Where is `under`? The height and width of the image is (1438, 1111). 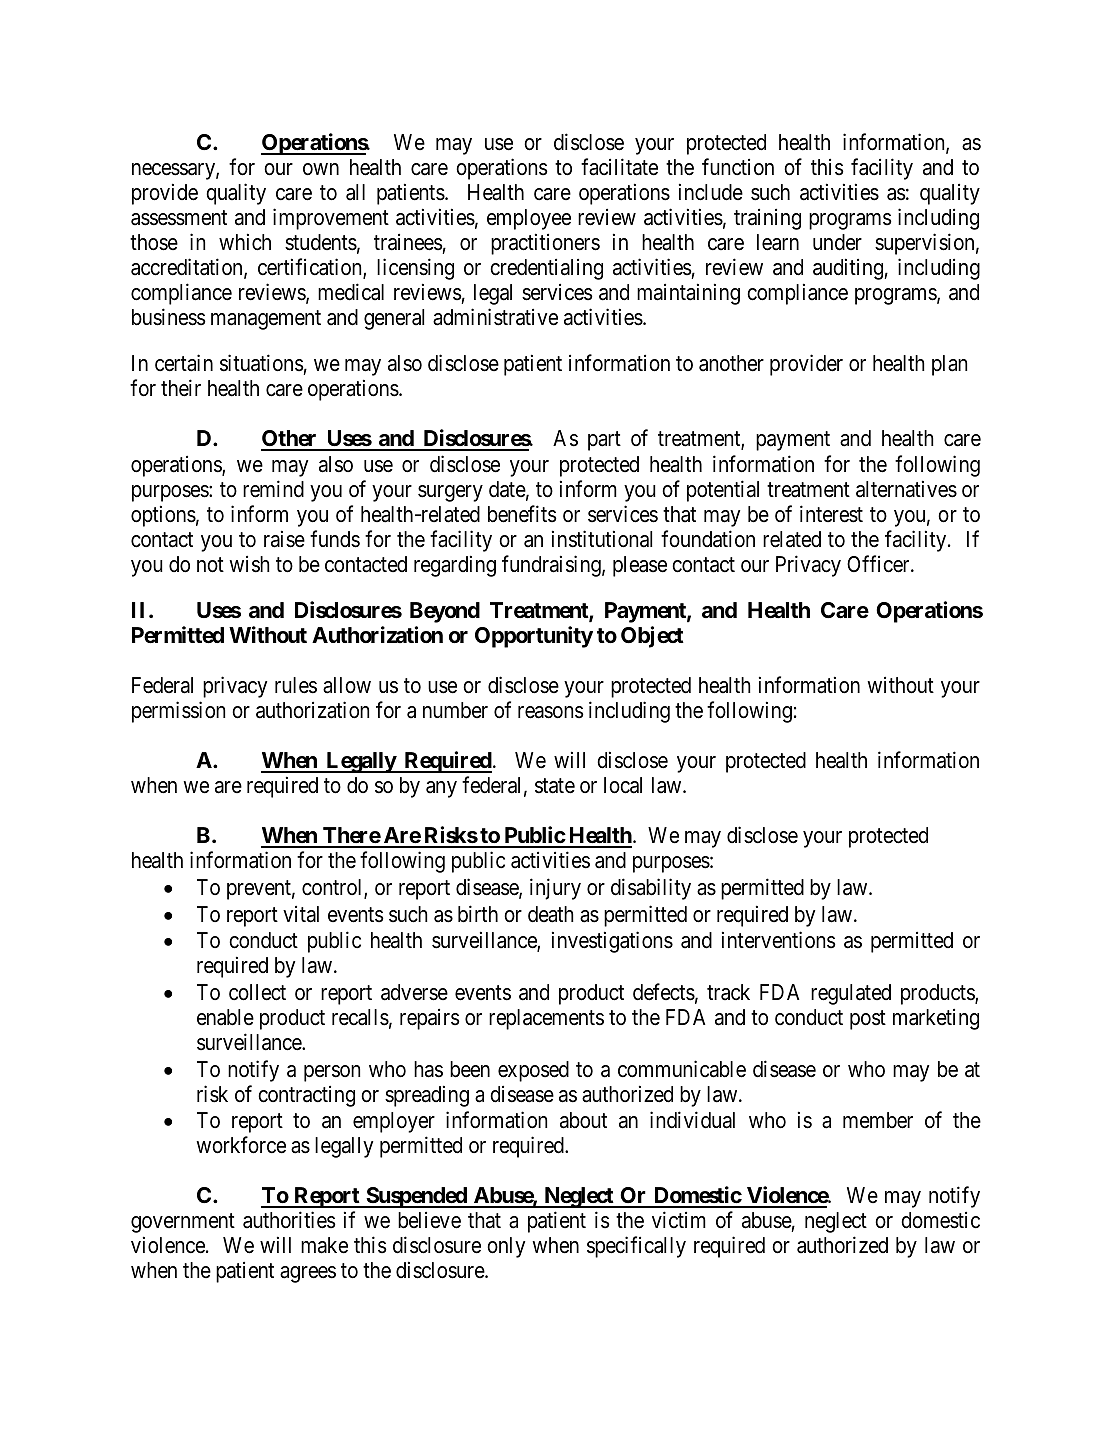 under is located at coordinates (837, 242).
